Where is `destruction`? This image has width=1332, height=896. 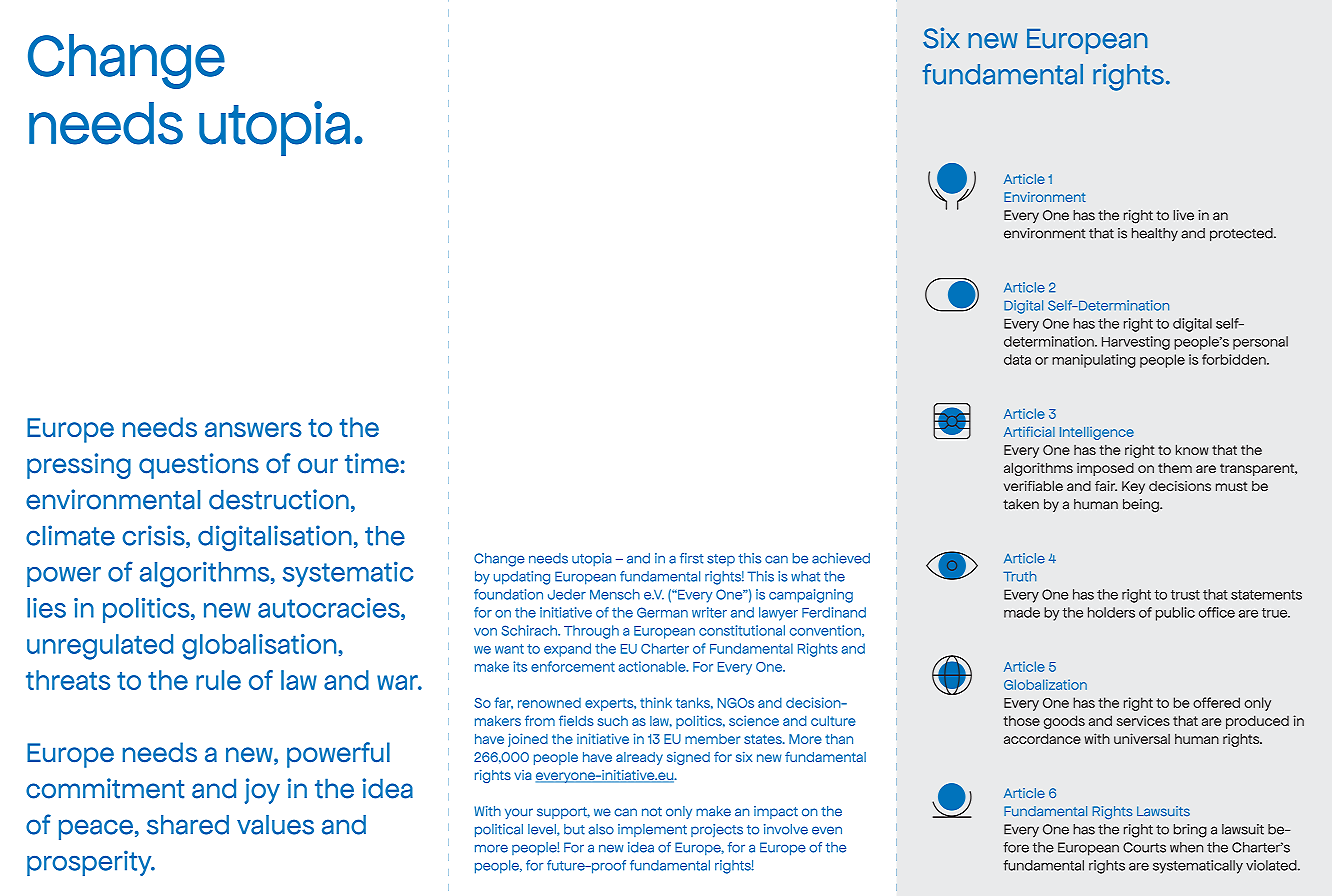
destruction is located at coordinates (279, 499).
